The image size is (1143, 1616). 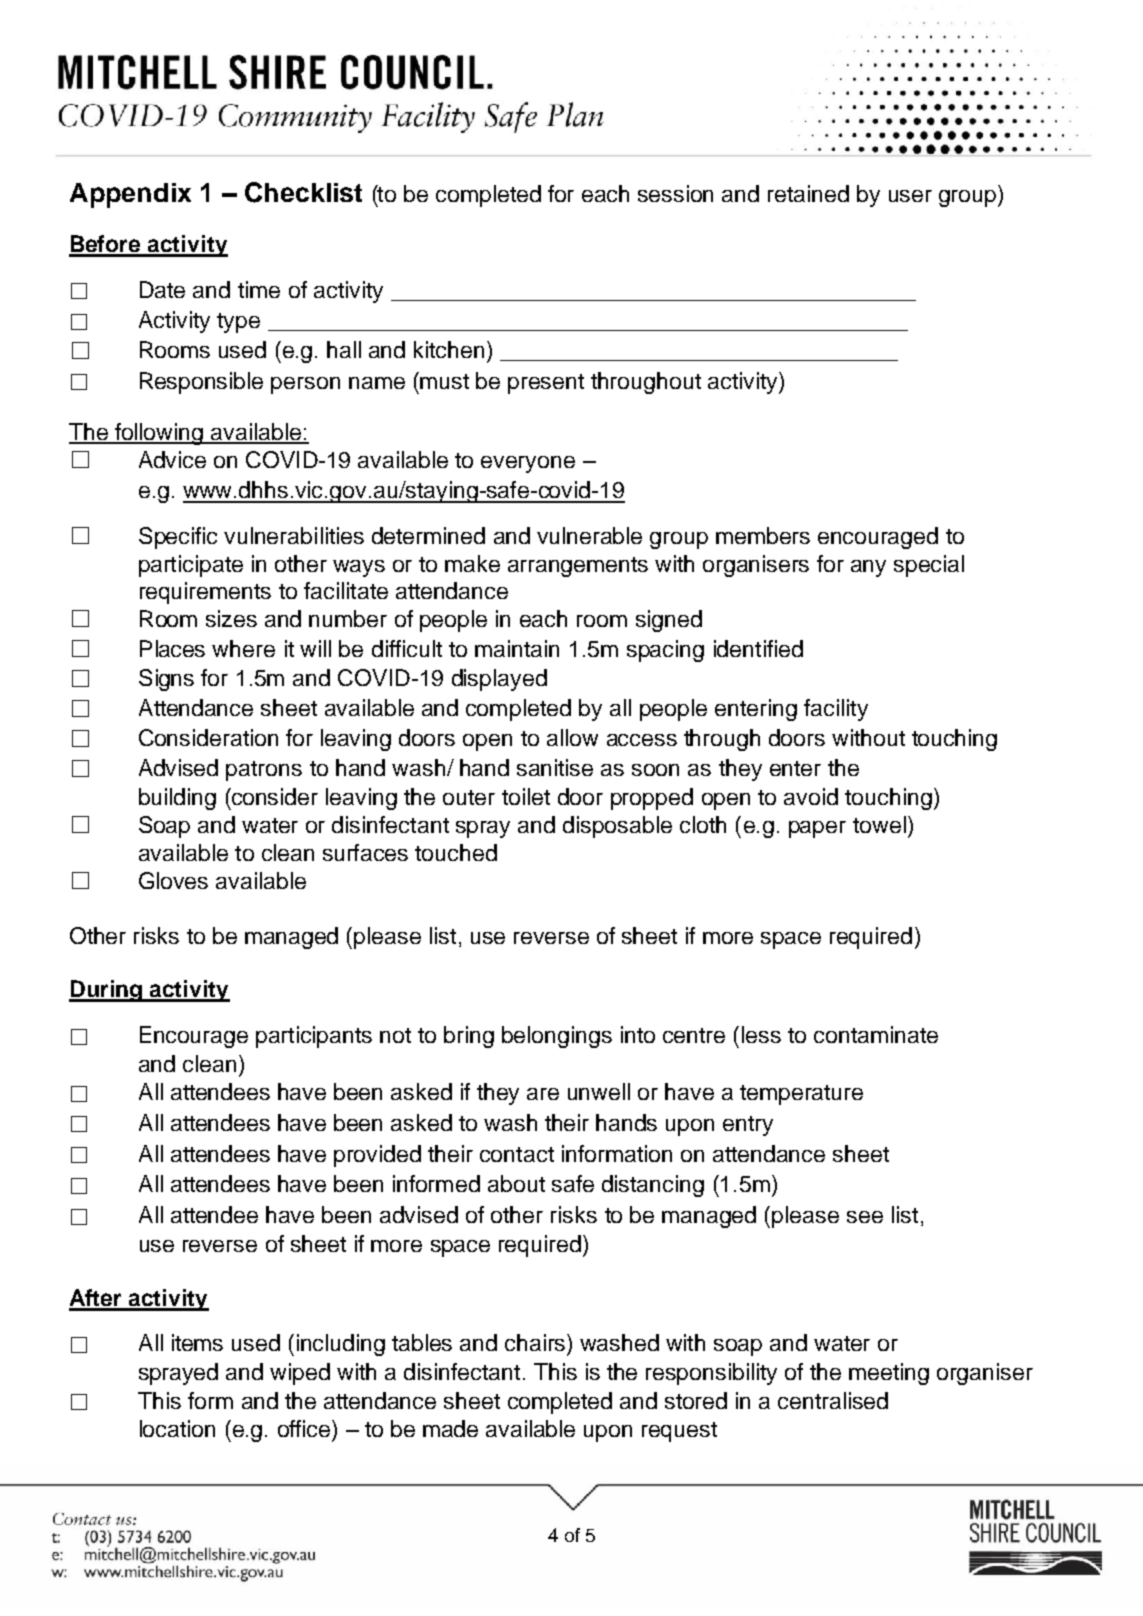 I want to click on location, so click(x=177, y=1428).
